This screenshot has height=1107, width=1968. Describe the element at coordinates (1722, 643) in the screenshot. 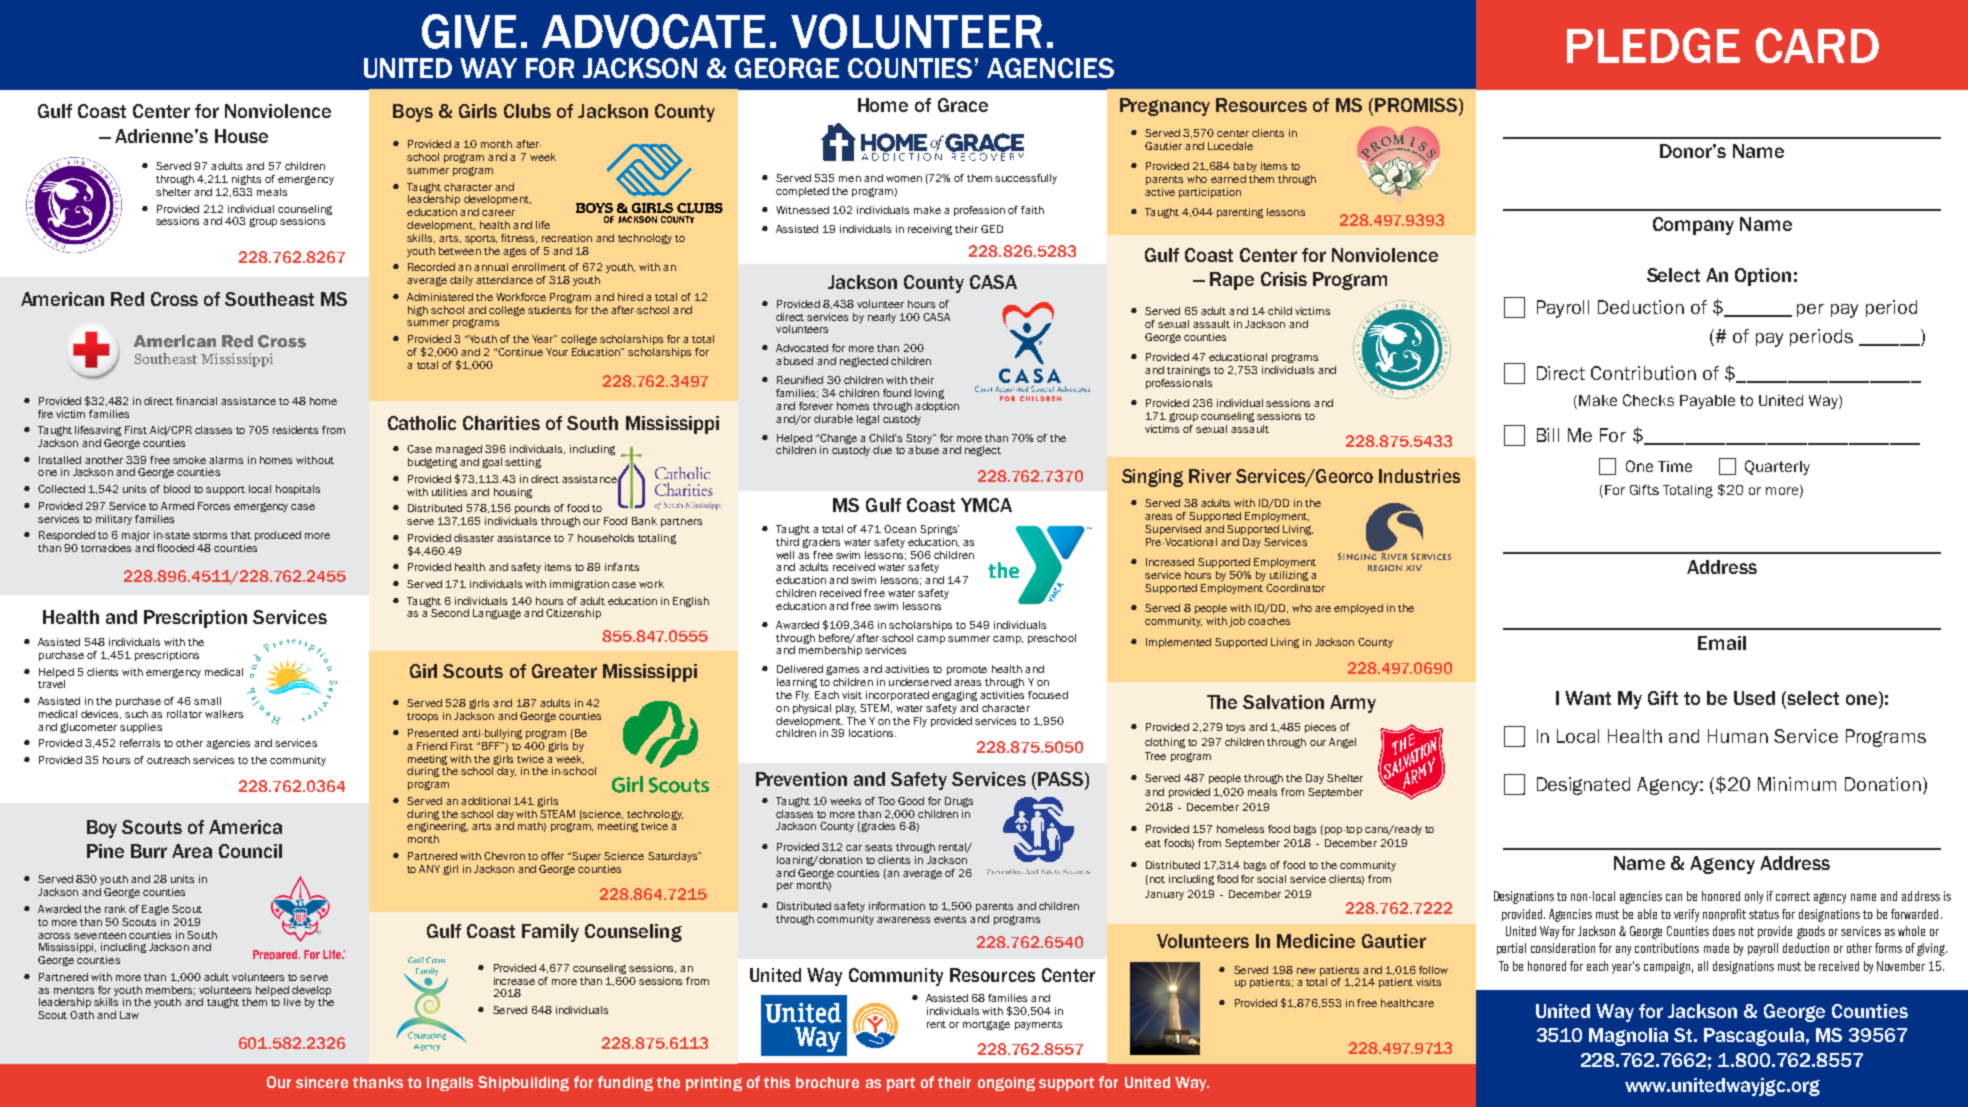

I see `Email` at that location.
